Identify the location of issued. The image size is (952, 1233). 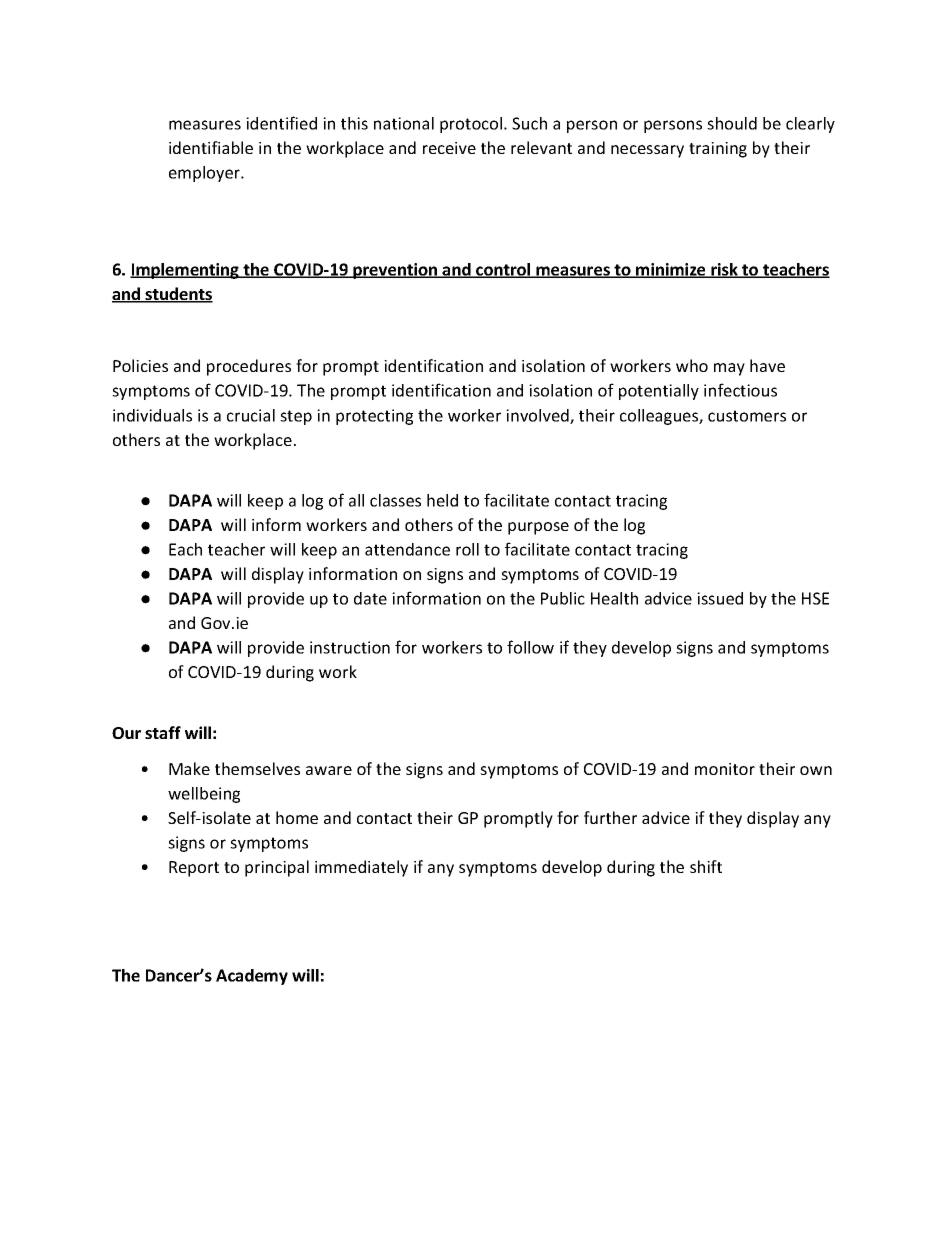
(720, 598).
